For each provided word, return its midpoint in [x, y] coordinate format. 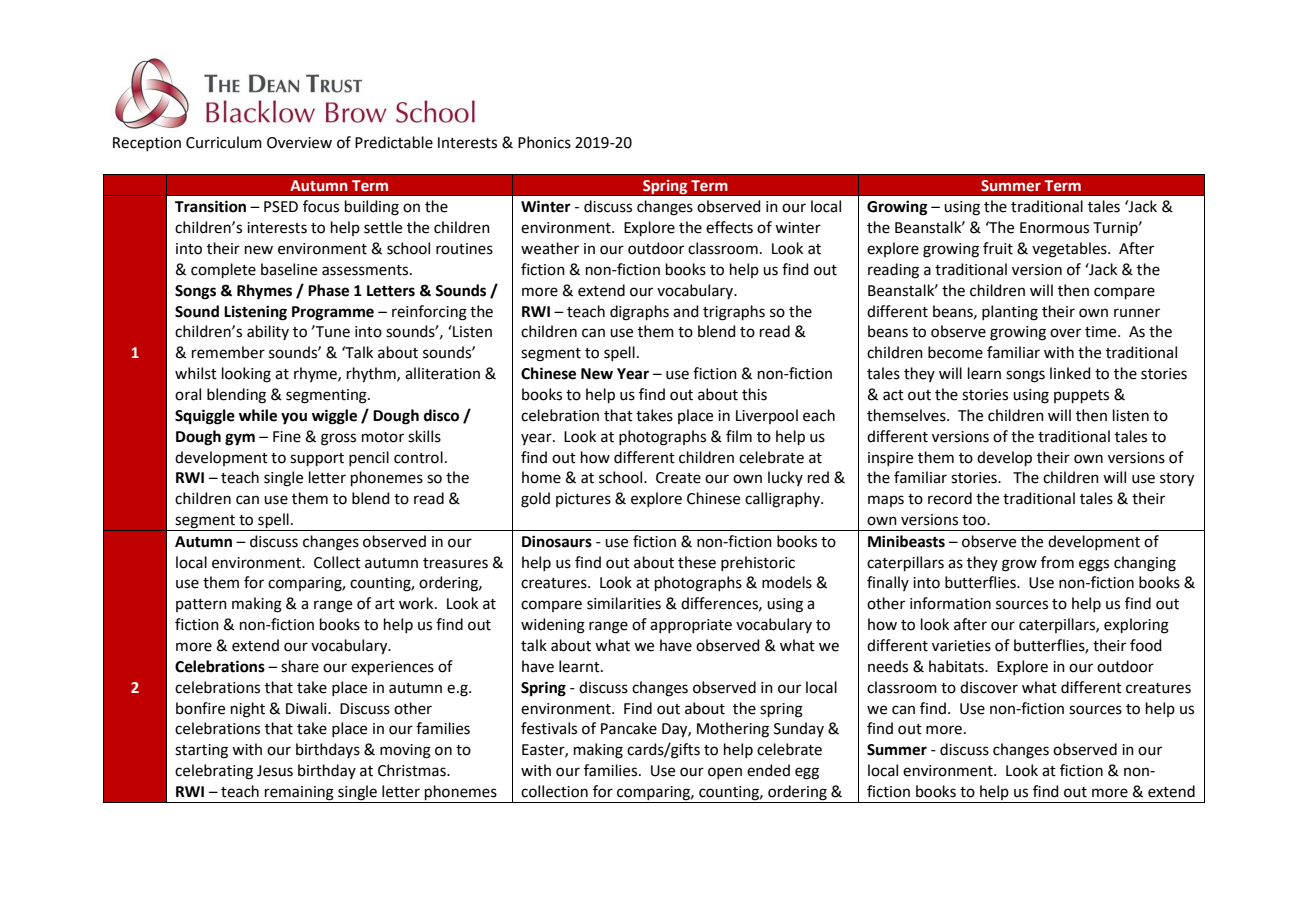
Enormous [1054, 228]
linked [1070, 373]
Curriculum [224, 142]
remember [228, 352]
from [1057, 562]
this [754, 394]
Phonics [544, 142]
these [697, 562]
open [725, 773]
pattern [201, 605]
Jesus [275, 771]
